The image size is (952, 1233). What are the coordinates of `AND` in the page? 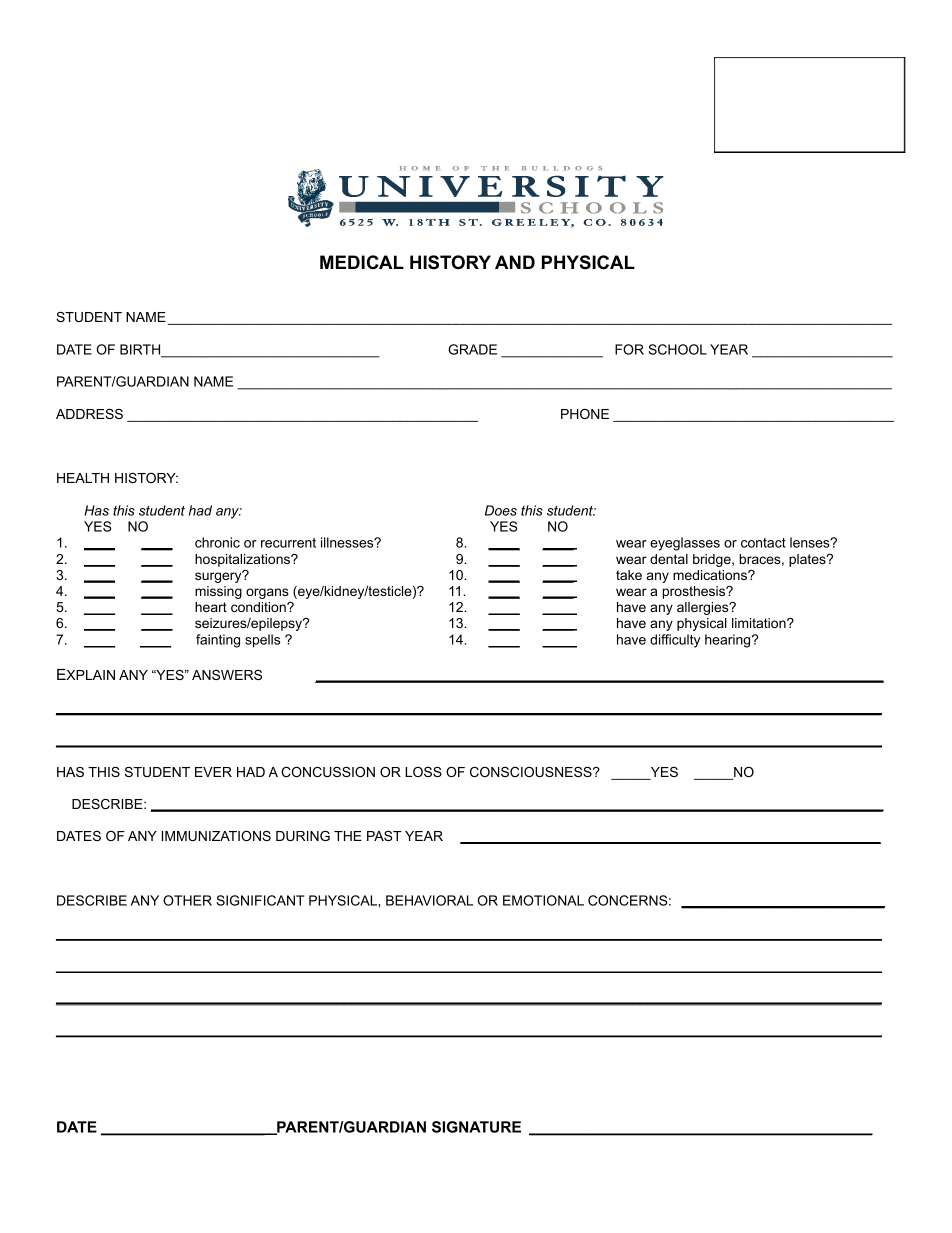 It's located at (515, 262).
